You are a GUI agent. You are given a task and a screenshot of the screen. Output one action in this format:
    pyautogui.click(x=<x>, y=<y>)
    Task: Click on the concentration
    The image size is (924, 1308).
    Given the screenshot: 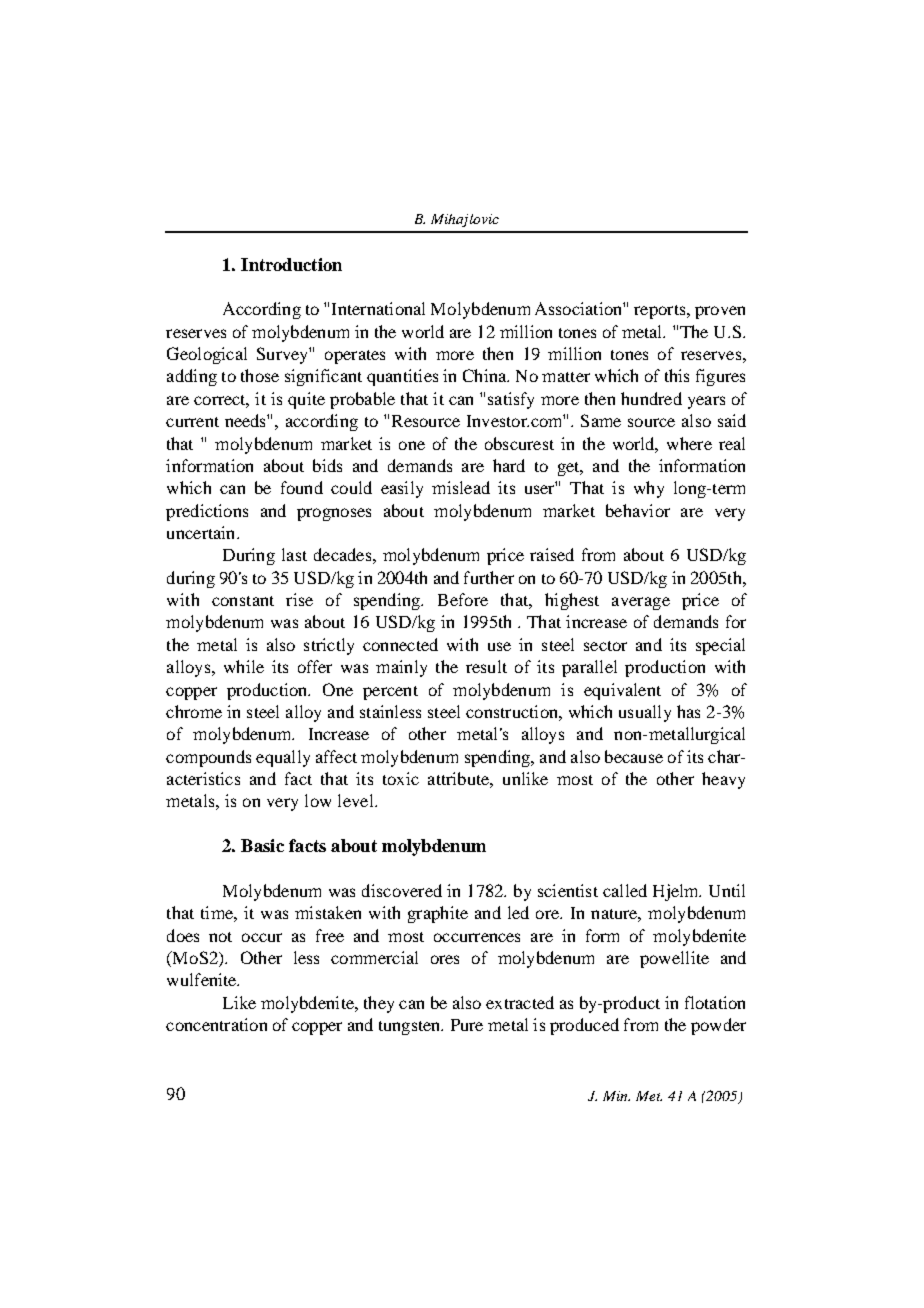 What is the action you would take?
    pyautogui.click(x=216, y=1024)
